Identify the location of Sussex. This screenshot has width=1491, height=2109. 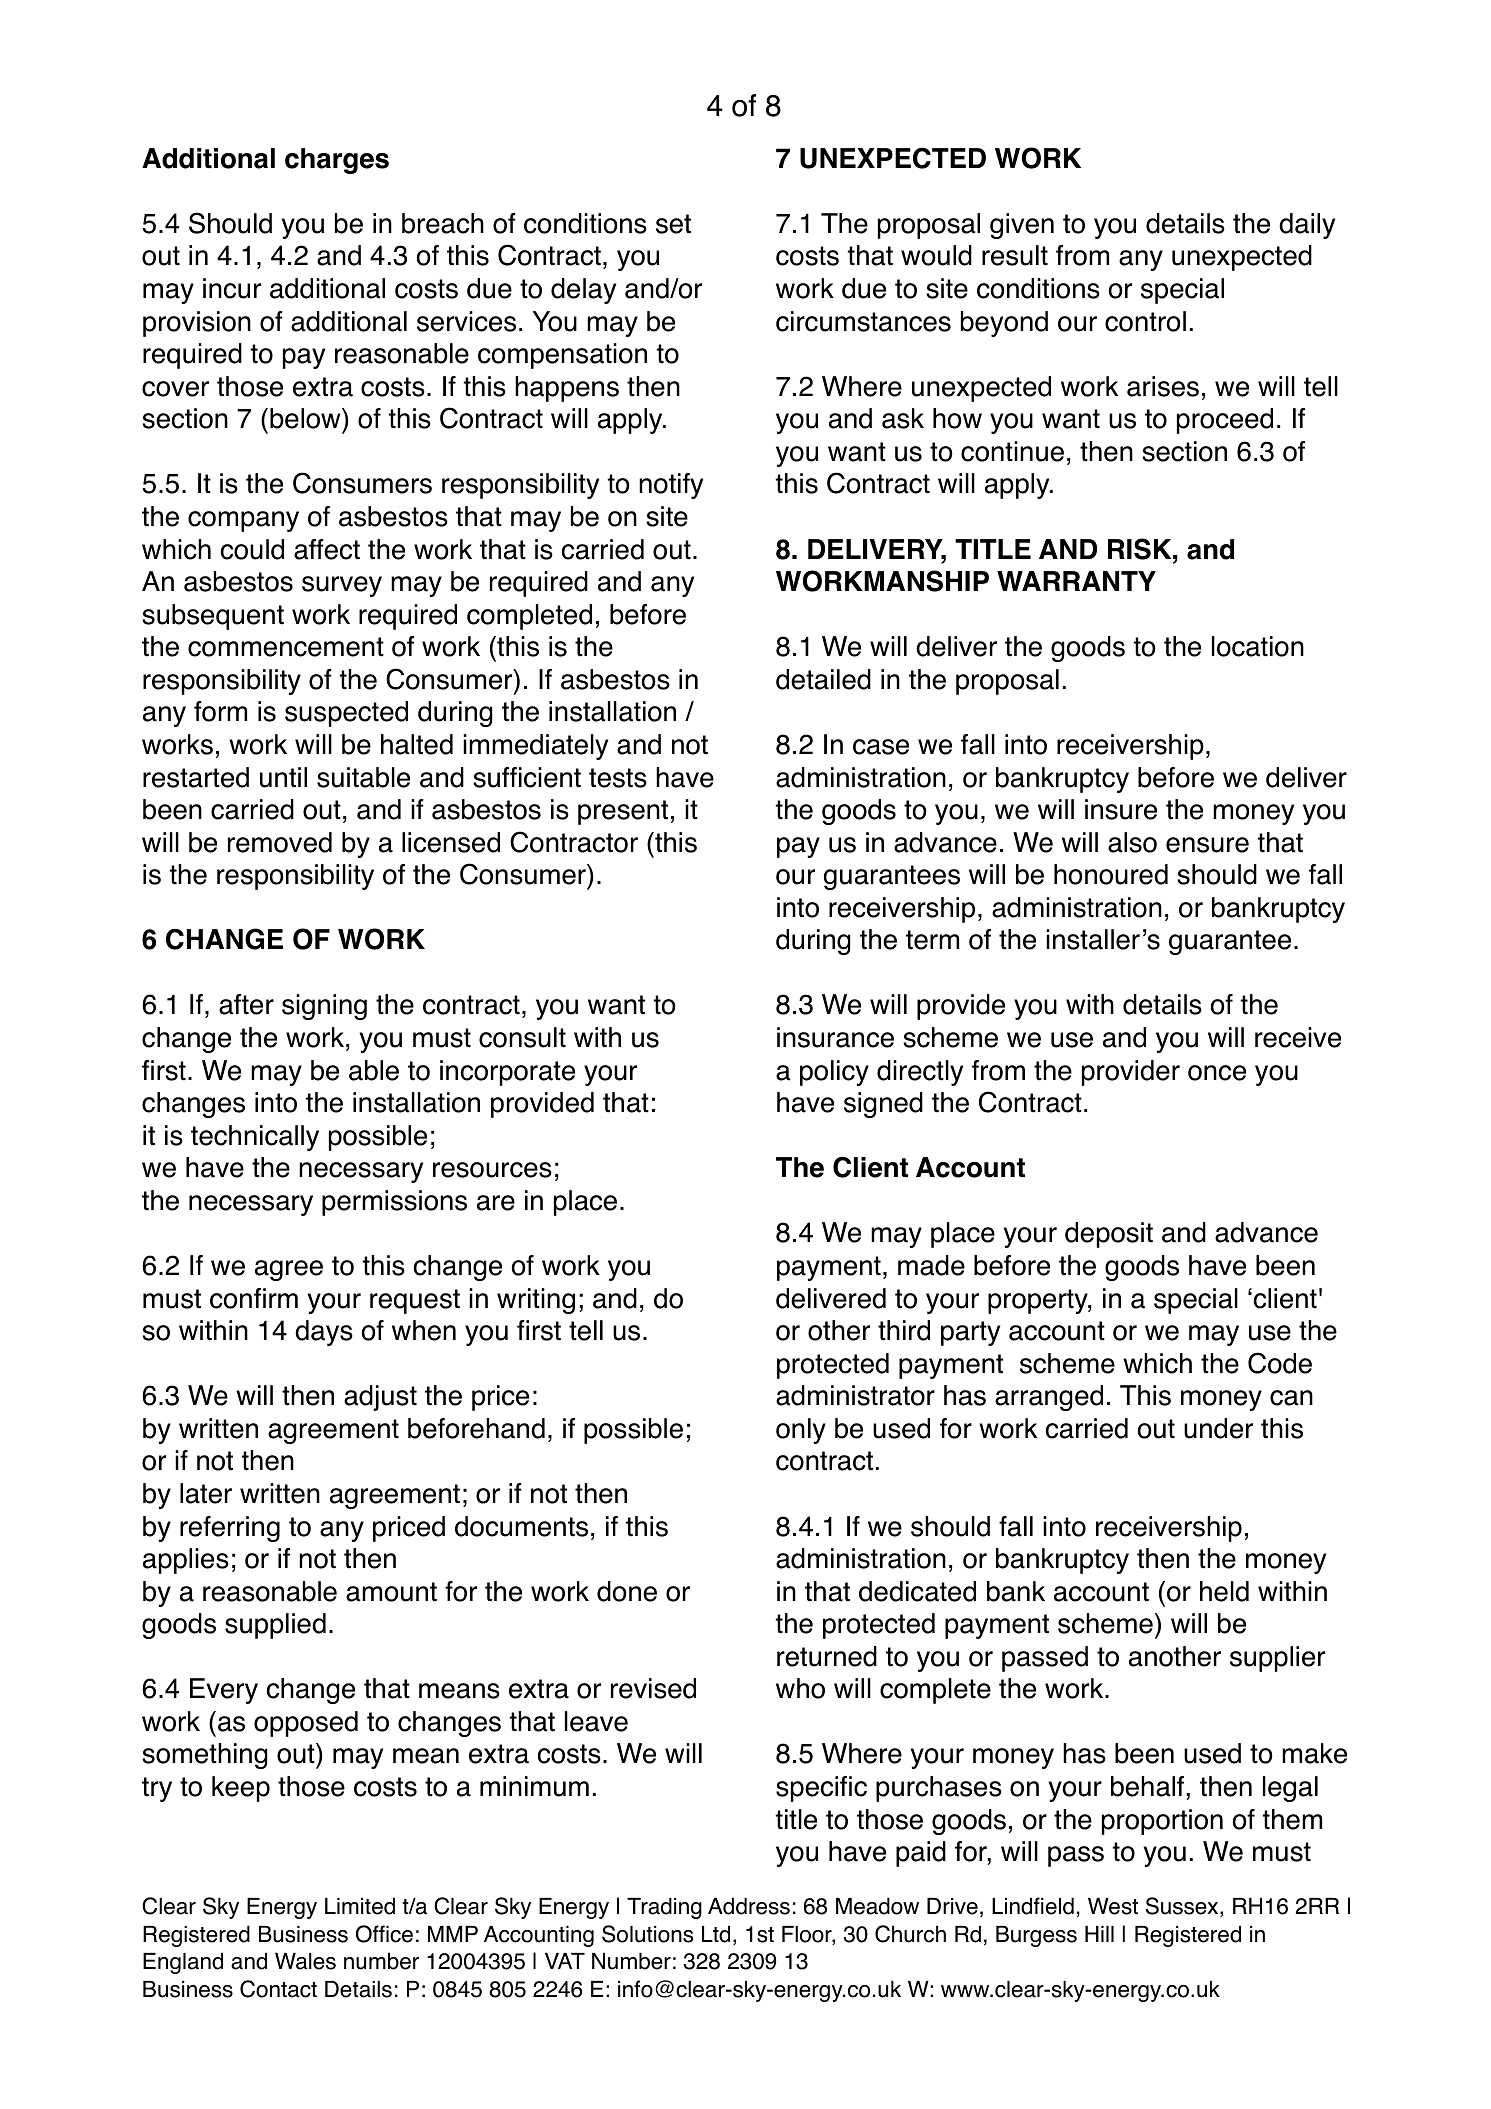
(1183, 1907).
